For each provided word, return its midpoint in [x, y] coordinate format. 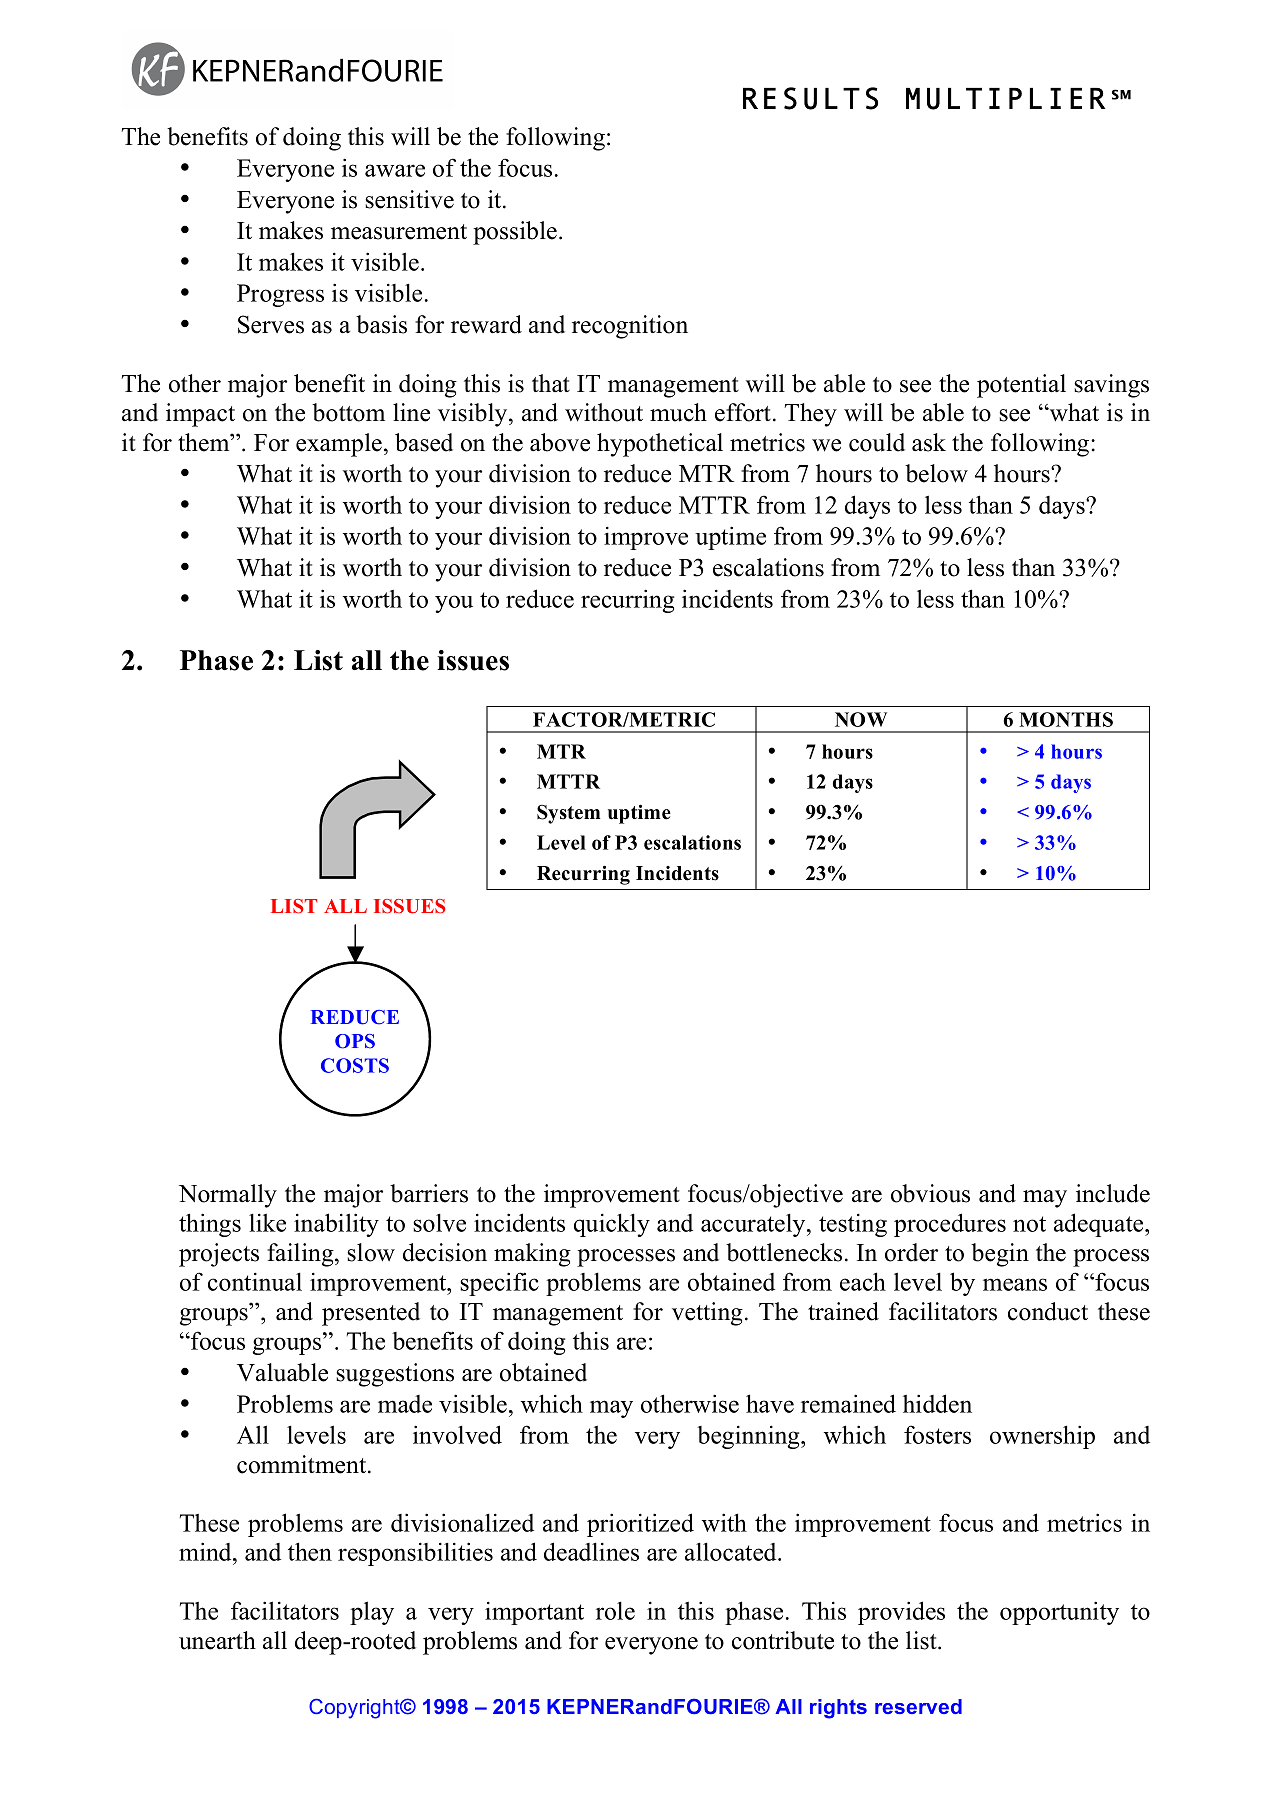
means [1015, 1284]
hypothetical [660, 445]
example [339, 445]
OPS [355, 1041]
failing [301, 1255]
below [936, 473]
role [615, 1610]
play [372, 1613]
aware [395, 170]
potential [1021, 386]
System [569, 814]
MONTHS [1066, 719]
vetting [707, 1314]
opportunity [1059, 1613]
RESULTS [810, 98]
